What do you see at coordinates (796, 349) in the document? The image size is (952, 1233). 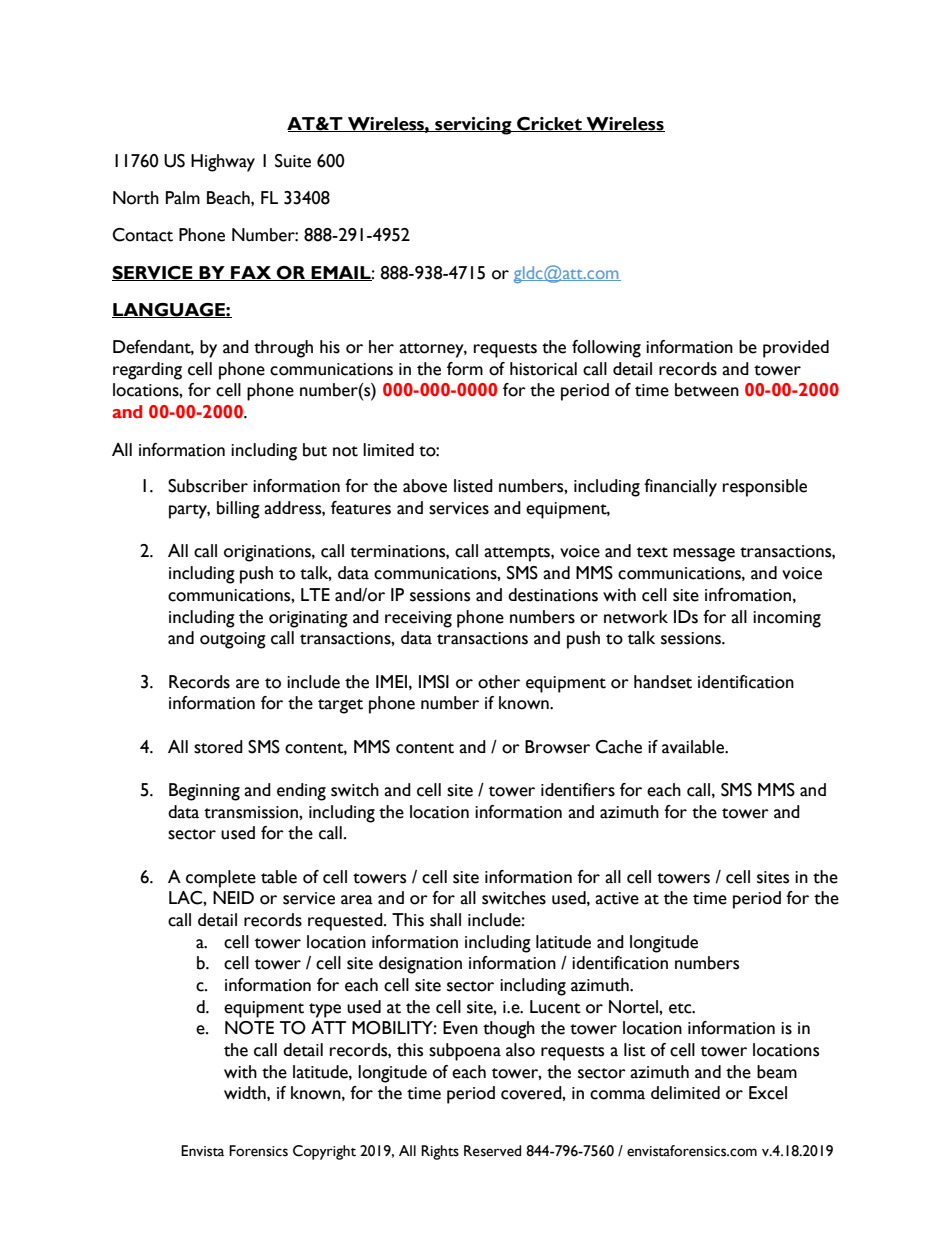 I see `provided` at bounding box center [796, 349].
